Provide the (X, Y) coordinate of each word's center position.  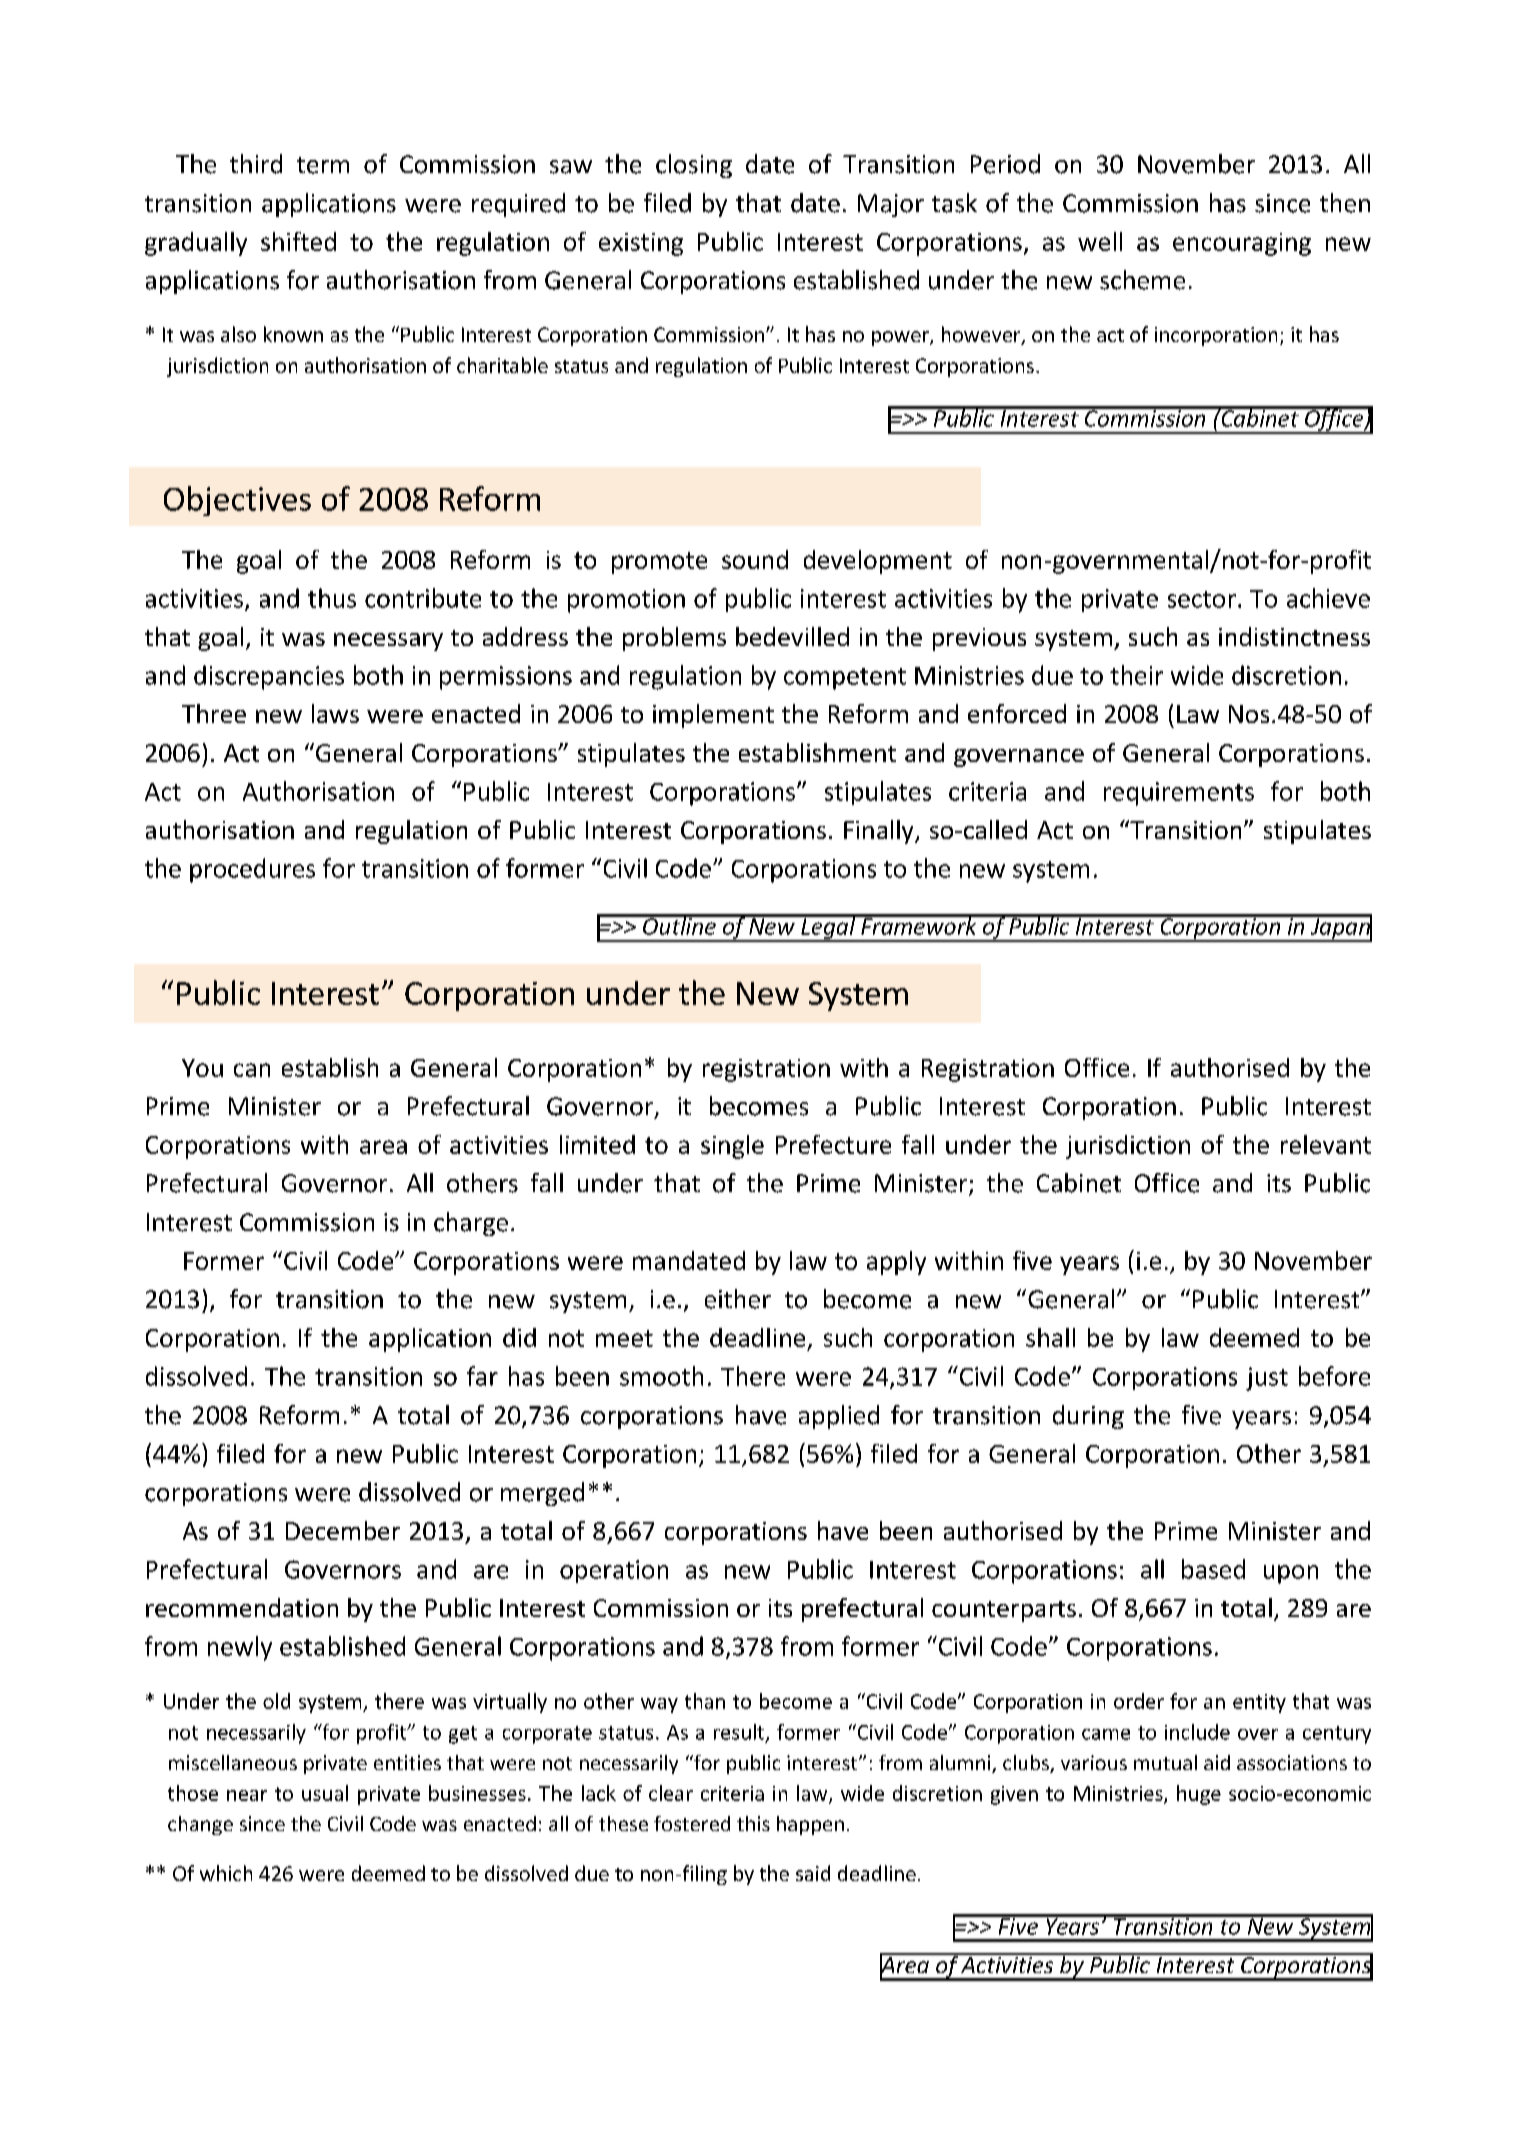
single (732, 1147)
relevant (1326, 1144)
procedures (252, 870)
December (343, 1530)
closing (694, 166)
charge (471, 1224)
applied (839, 1417)
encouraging (1242, 244)
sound (755, 559)
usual (325, 1793)
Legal (828, 928)
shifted (298, 241)
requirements (1179, 794)
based (1213, 1569)
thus (332, 598)
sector (1202, 599)
